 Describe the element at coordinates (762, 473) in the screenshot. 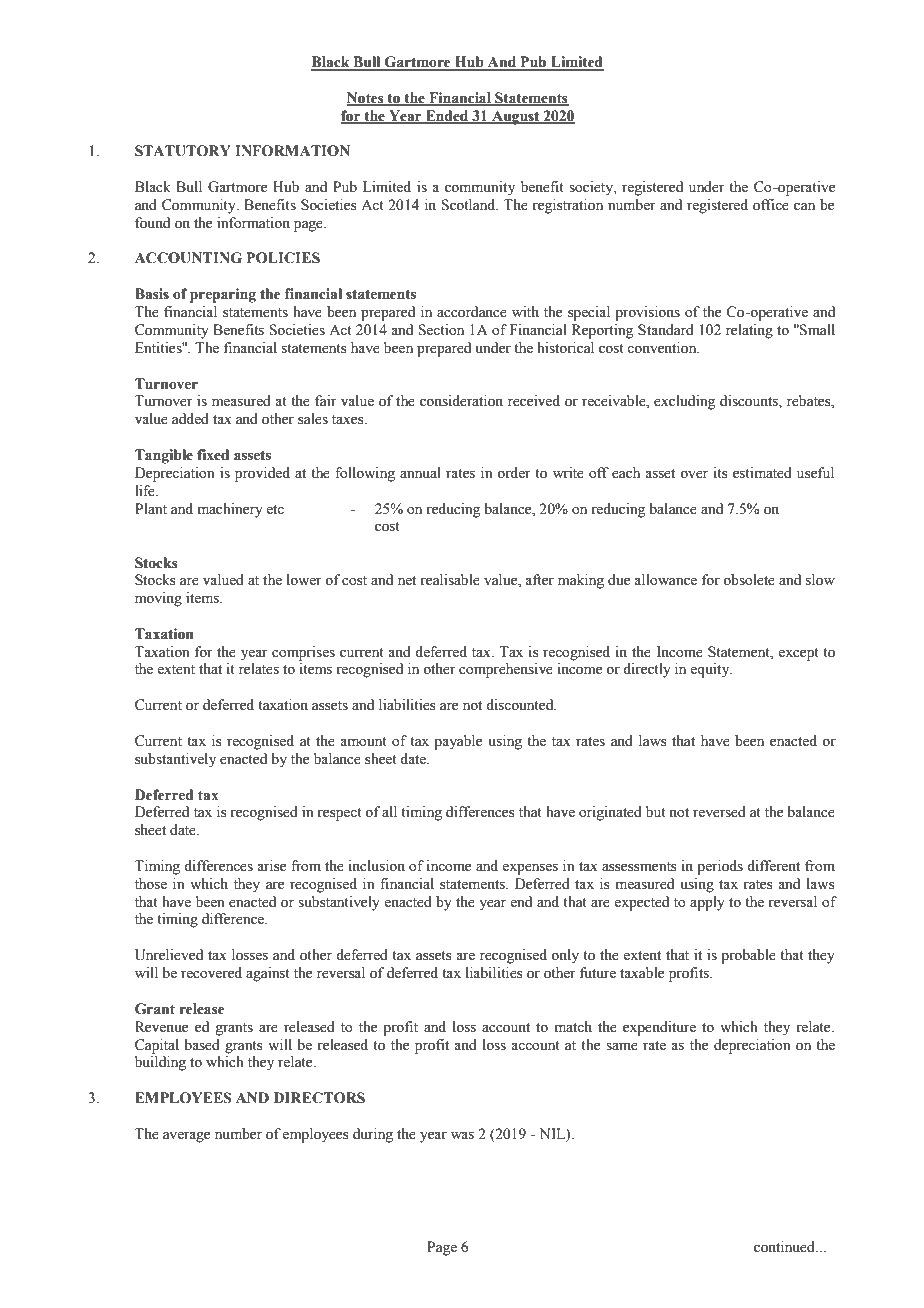

I see `estimated` at that location.
